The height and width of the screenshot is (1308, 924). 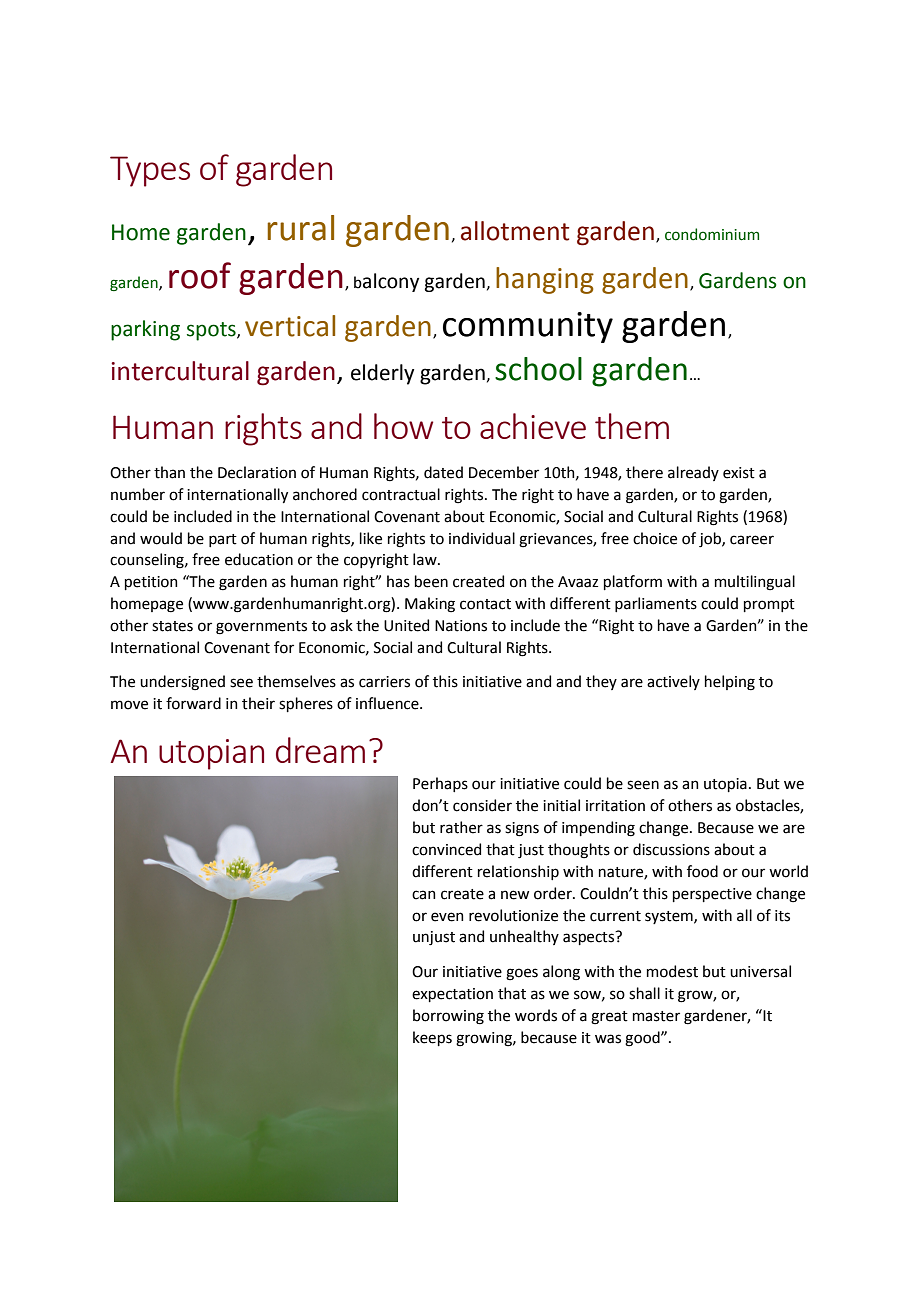 What do you see at coordinates (150, 171) in the screenshot?
I see `Types` at bounding box center [150, 171].
